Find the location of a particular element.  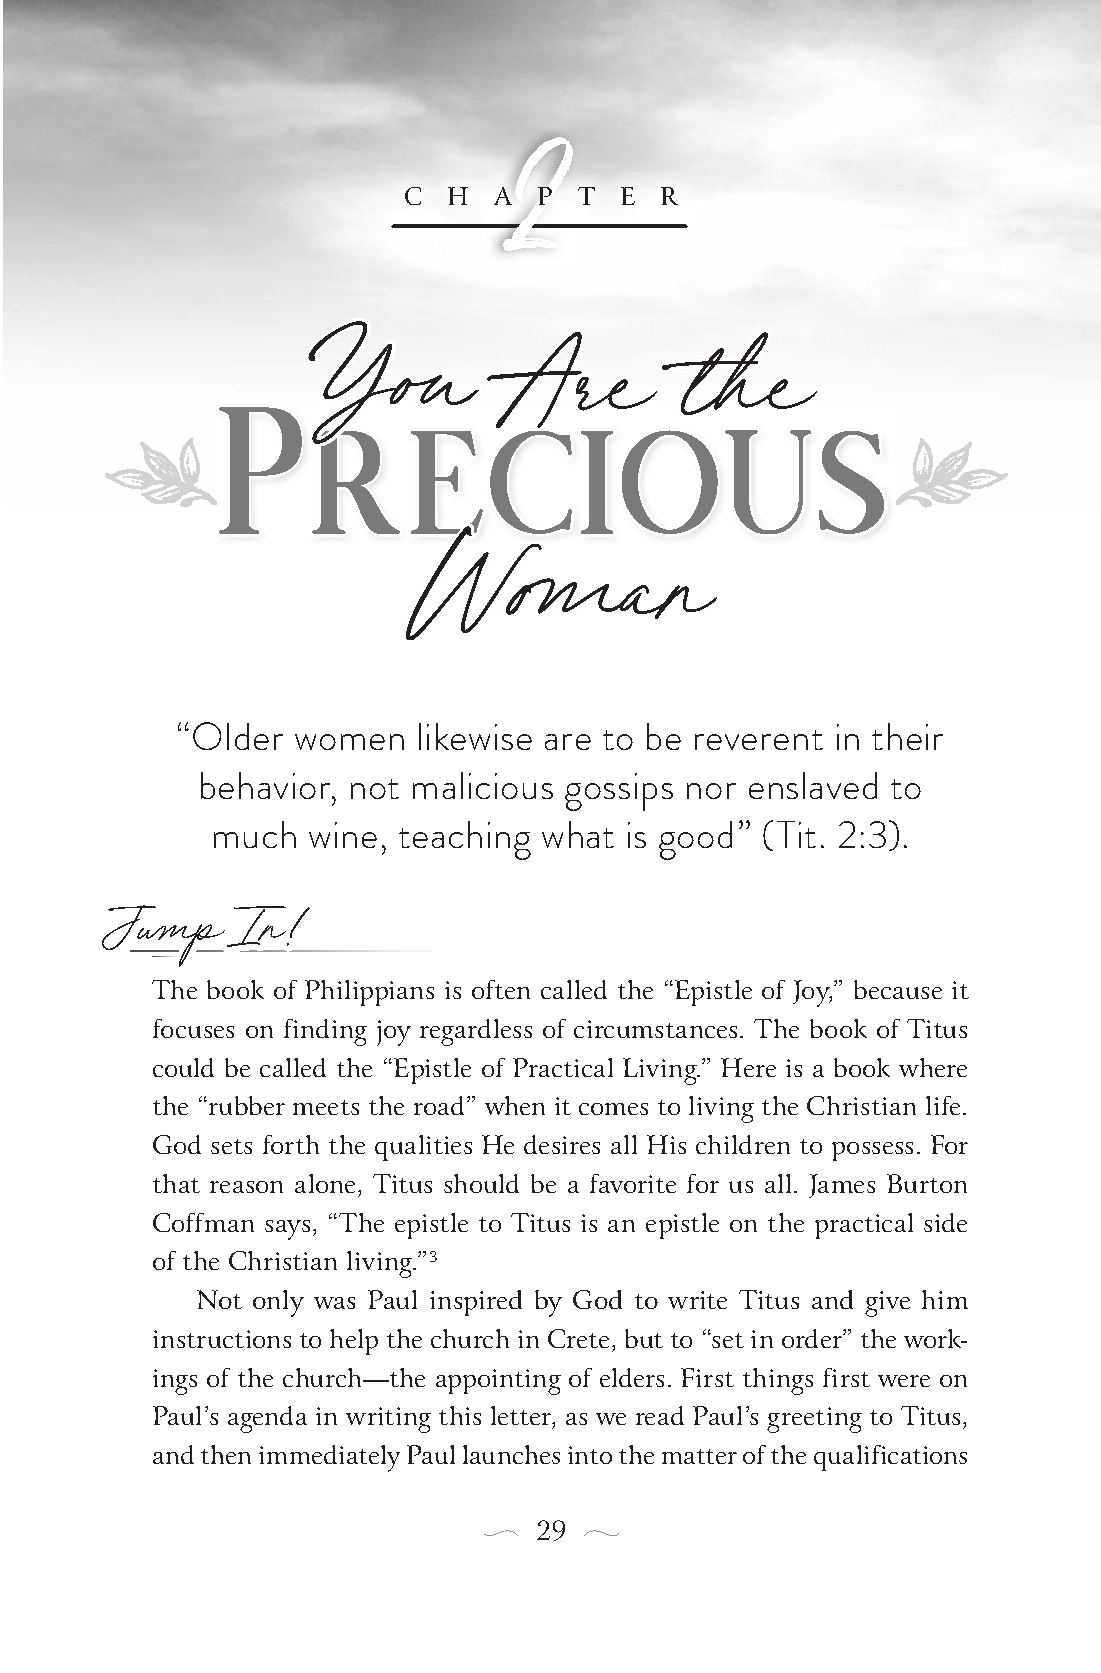

favorite is located at coordinates (633, 1183).
